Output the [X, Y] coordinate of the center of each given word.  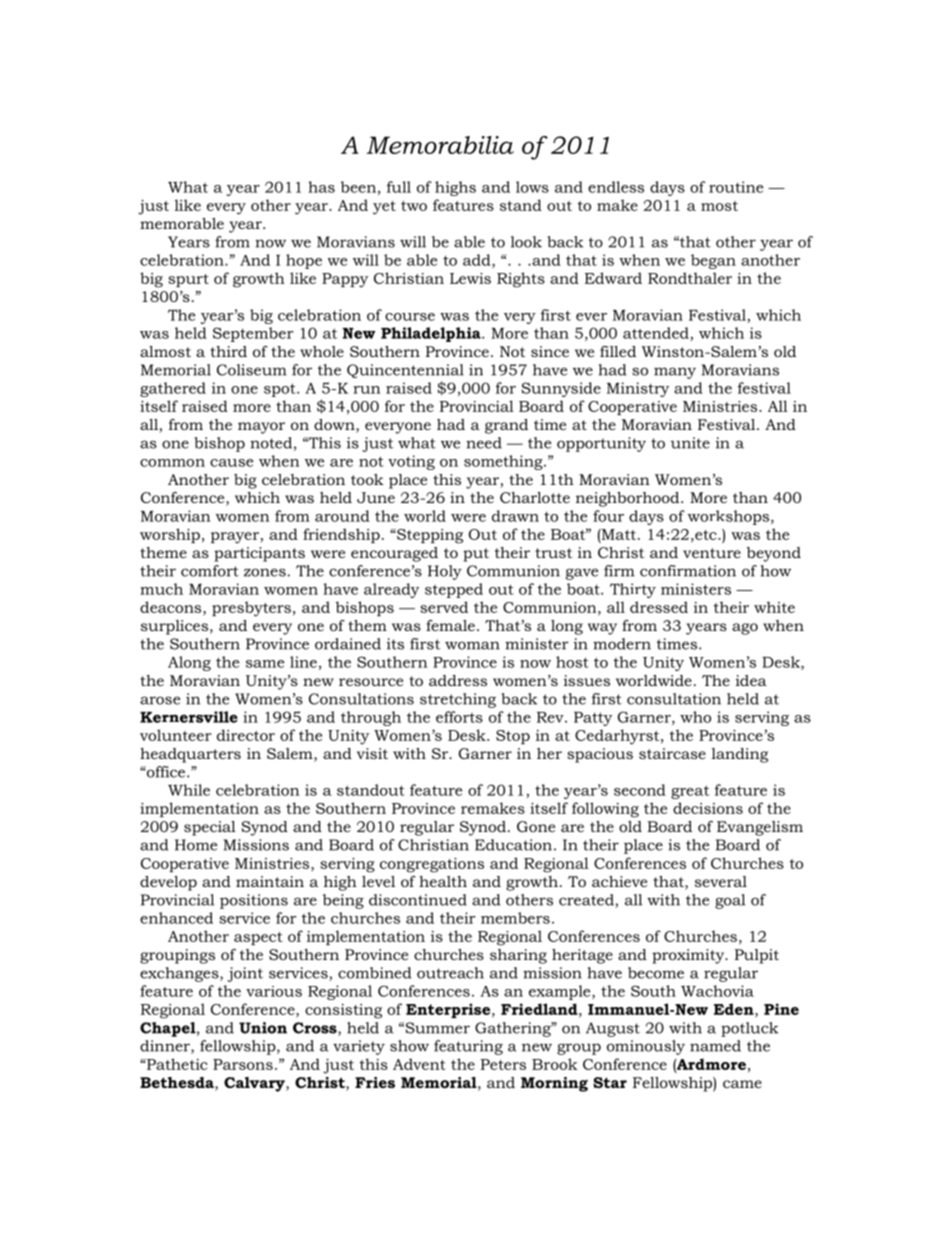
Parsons [243, 1064]
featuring [468, 1047]
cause [231, 463]
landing [740, 755]
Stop [513, 737]
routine [736, 187]
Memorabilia [440, 145]
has [321, 187]
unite [690, 443]
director [246, 735]
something [504, 462]
